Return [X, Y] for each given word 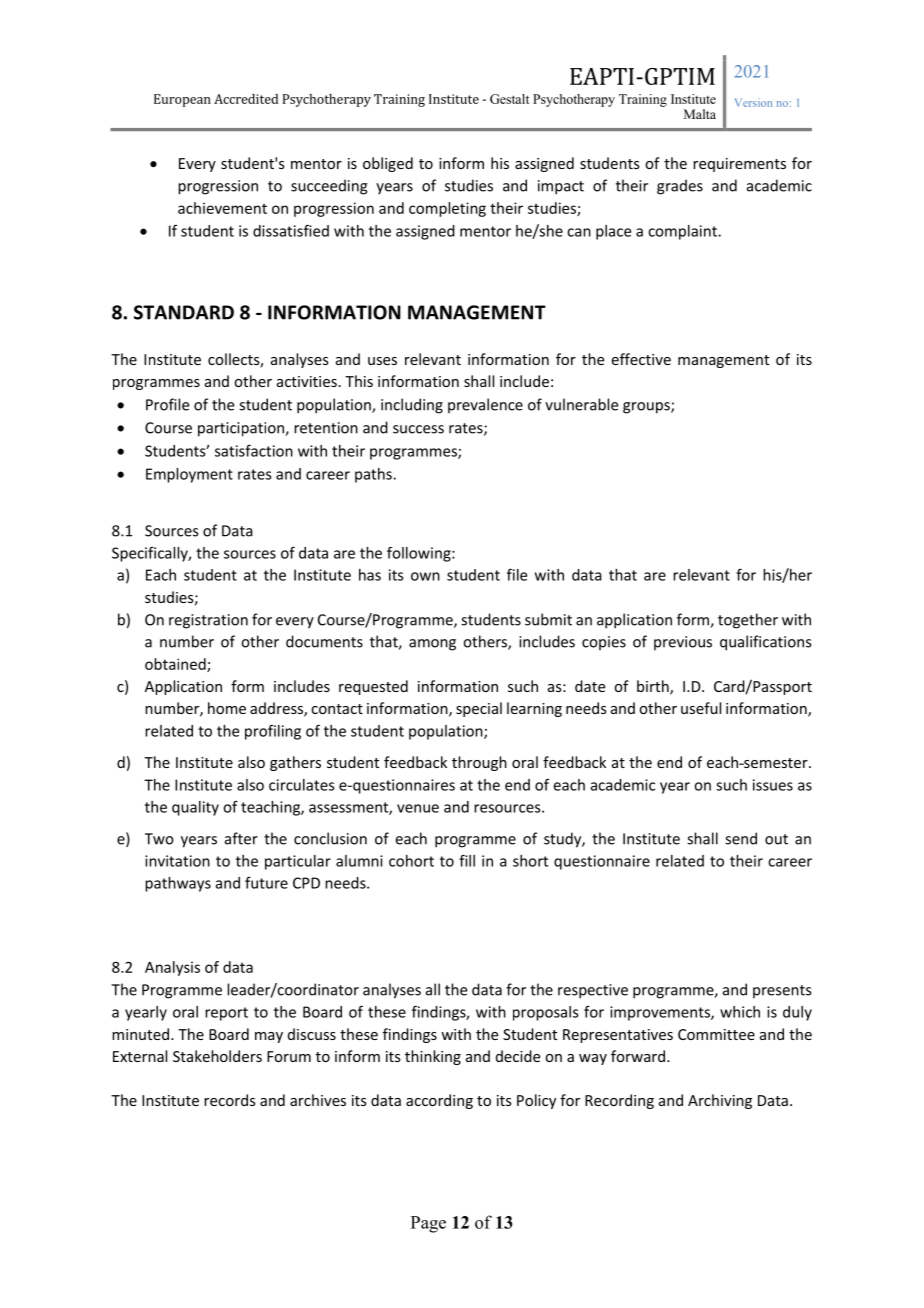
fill [467, 860]
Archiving [720, 1101]
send [741, 838]
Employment [189, 475]
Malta [700, 114]
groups [647, 408]
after [241, 838]
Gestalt [509, 99]
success [418, 429]
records [230, 1100]
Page [428, 1224]
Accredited [246, 99]
